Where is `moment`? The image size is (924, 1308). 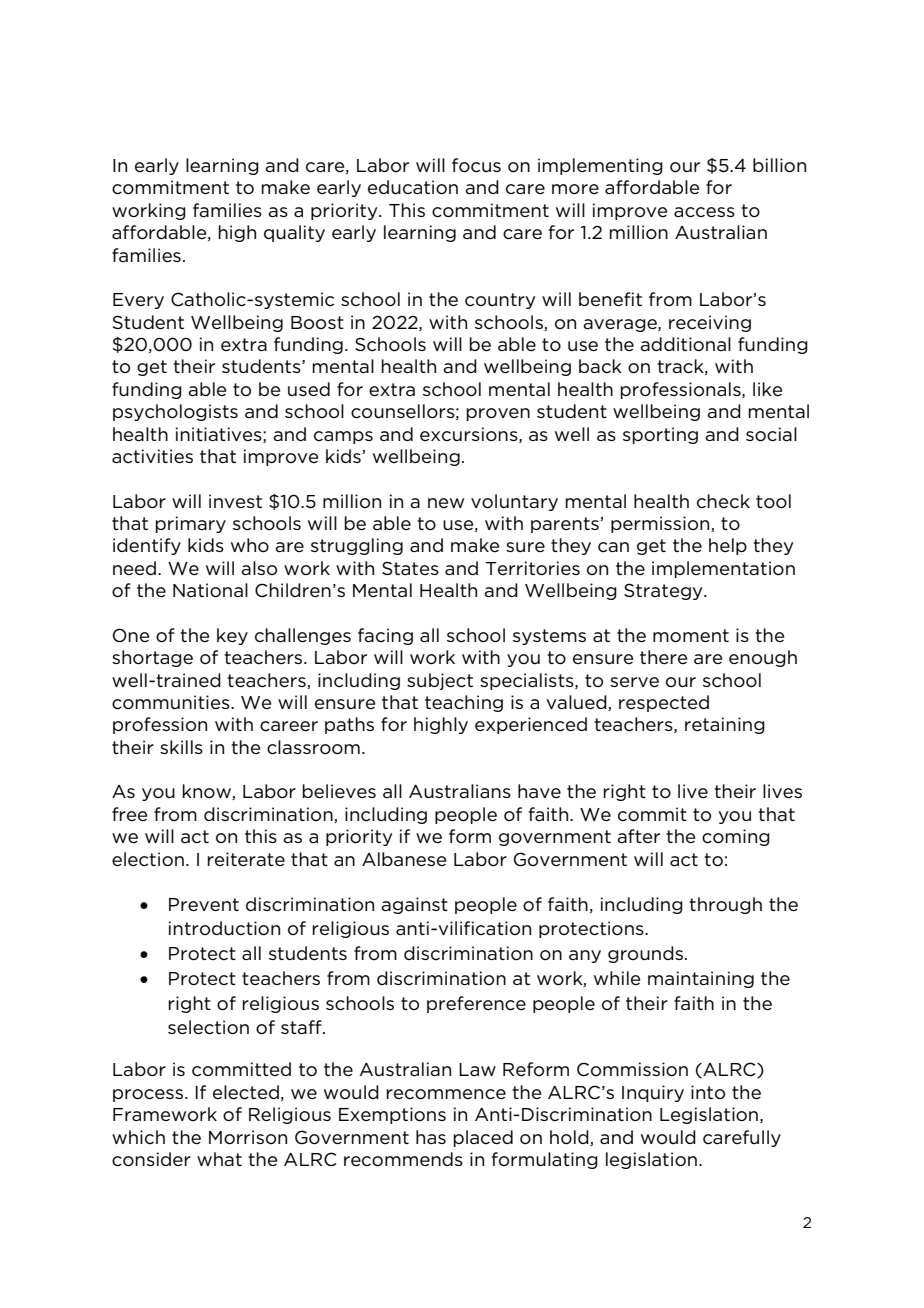
moment is located at coordinates (691, 636).
